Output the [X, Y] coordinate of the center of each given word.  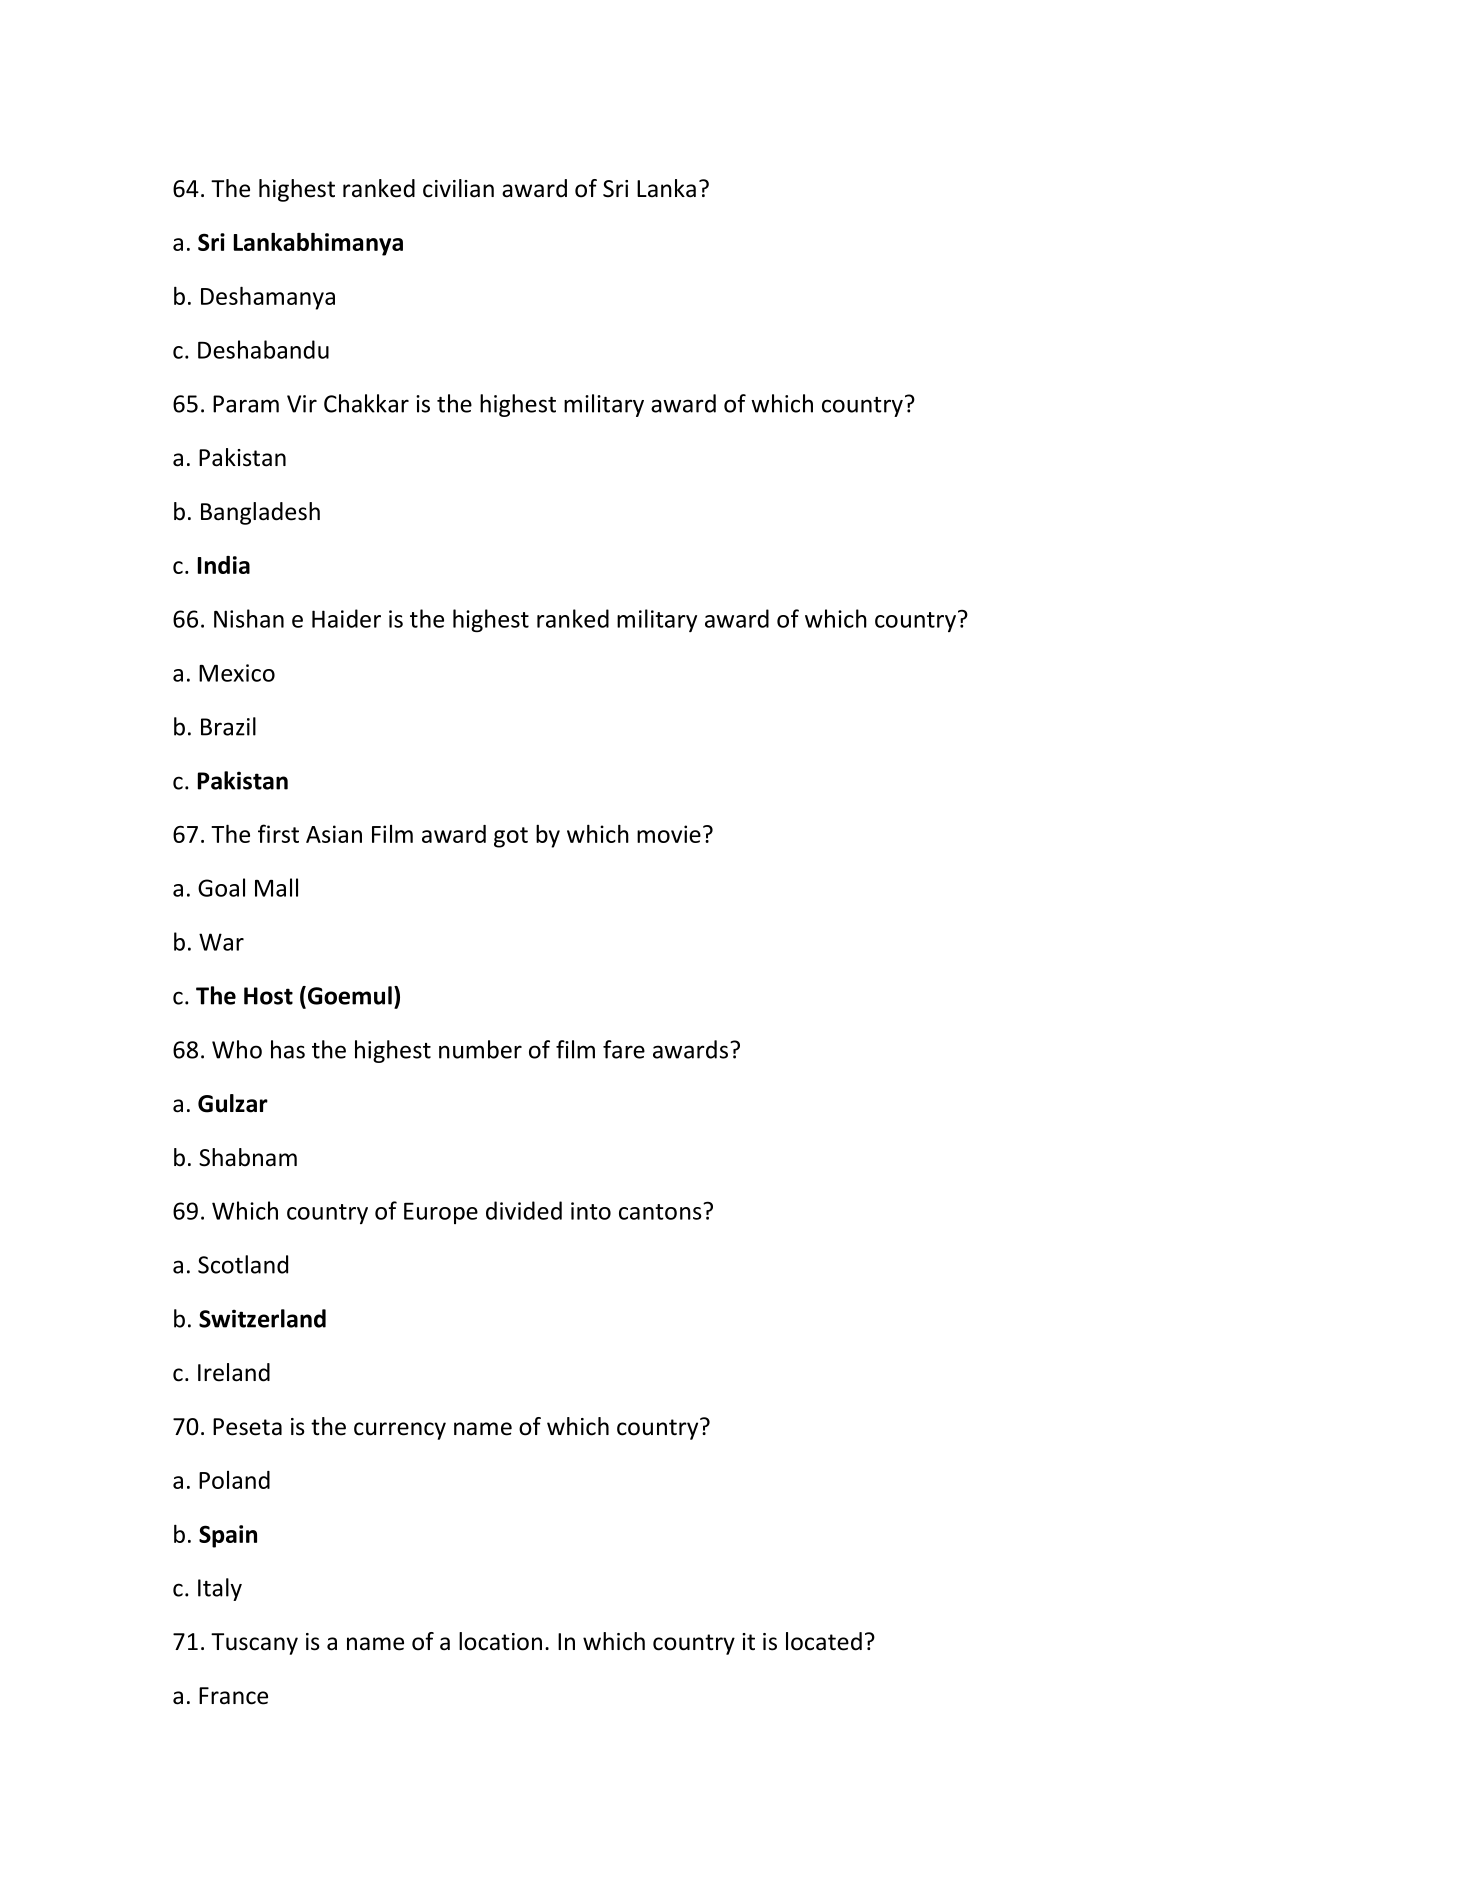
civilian [458, 188]
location [500, 1641]
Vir [302, 404]
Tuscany [254, 1644]
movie [669, 834]
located [824, 1641]
